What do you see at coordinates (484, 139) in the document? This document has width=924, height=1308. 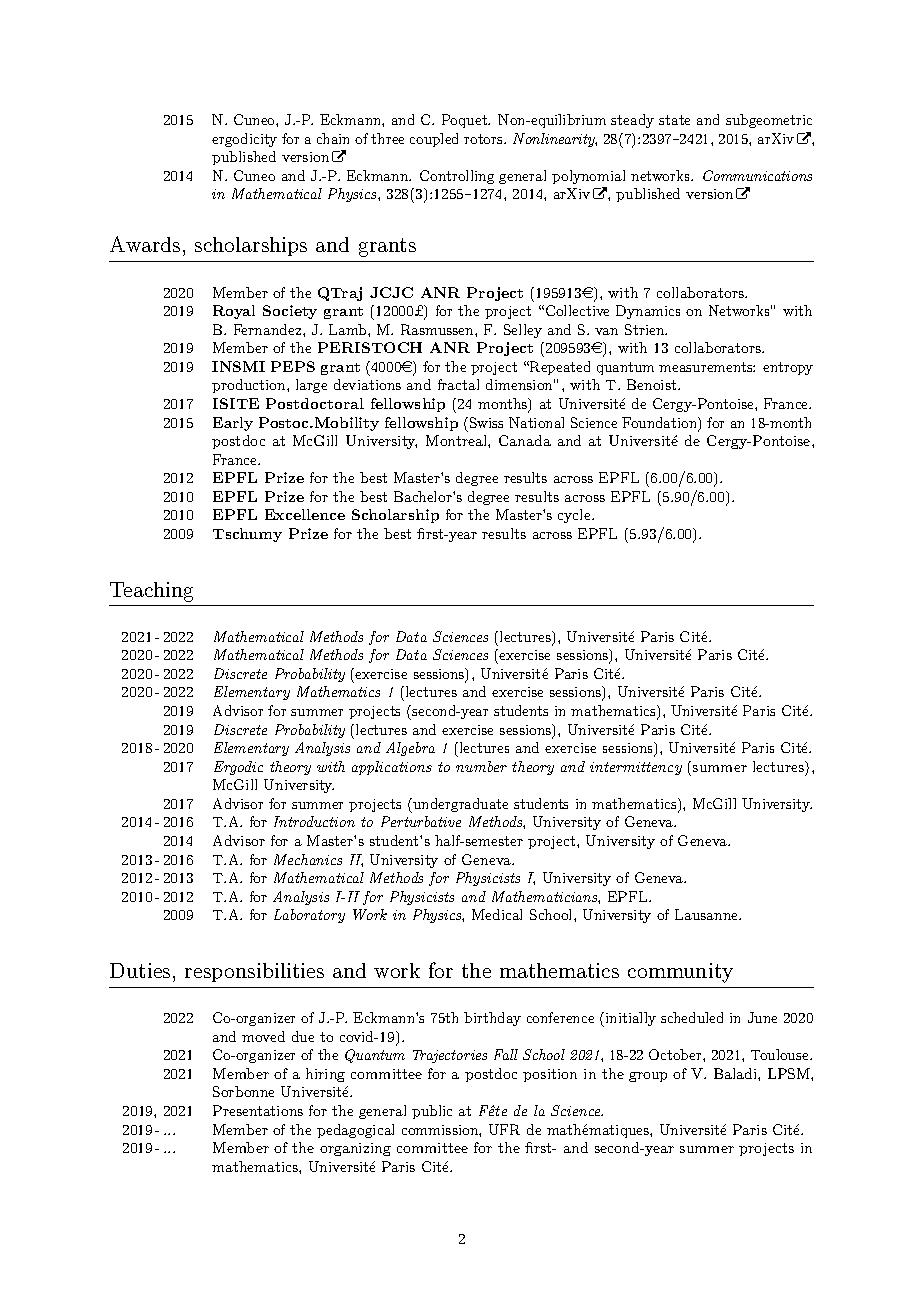 I see `rotors` at bounding box center [484, 139].
